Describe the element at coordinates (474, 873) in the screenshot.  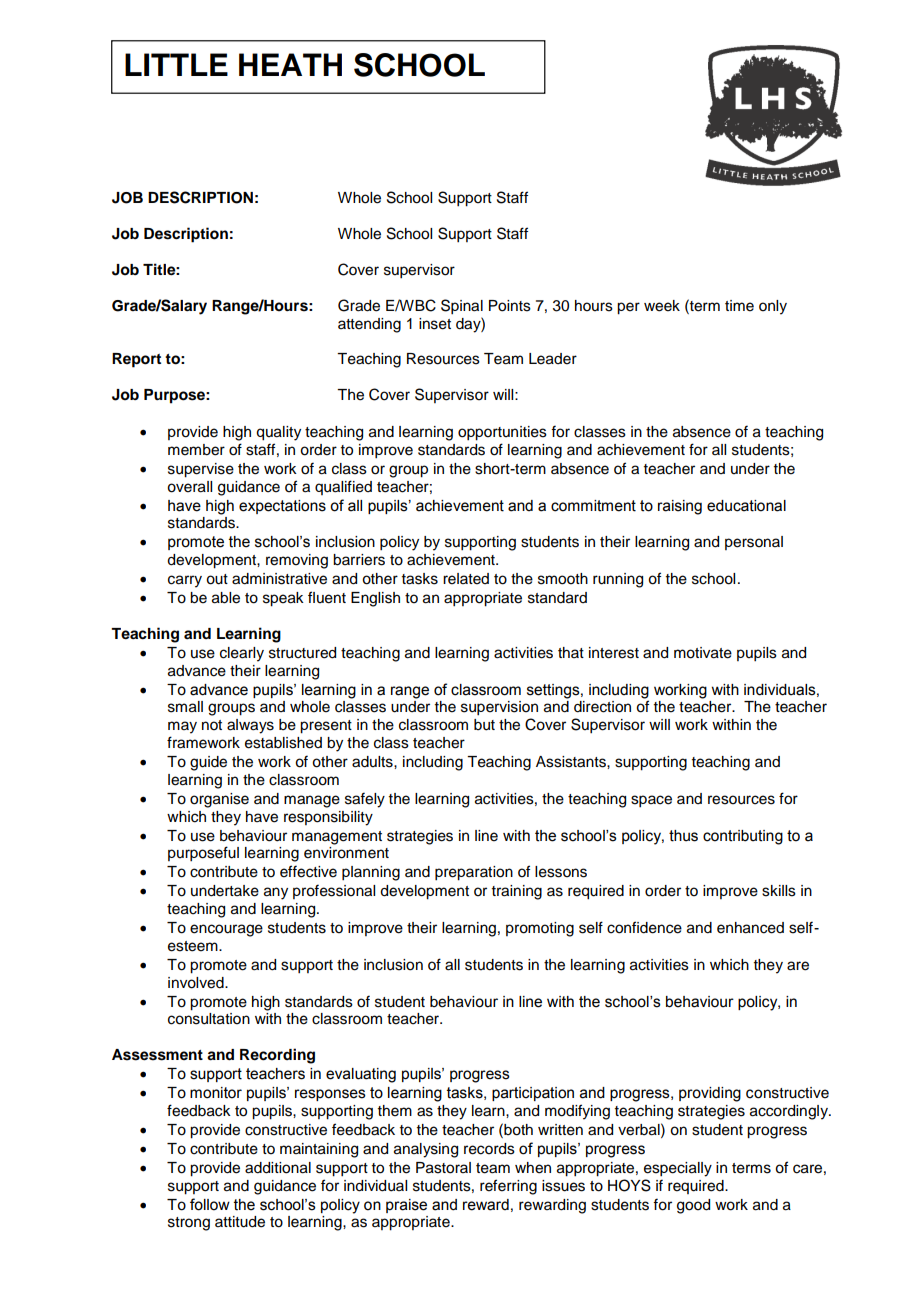
I see `preparation` at that location.
